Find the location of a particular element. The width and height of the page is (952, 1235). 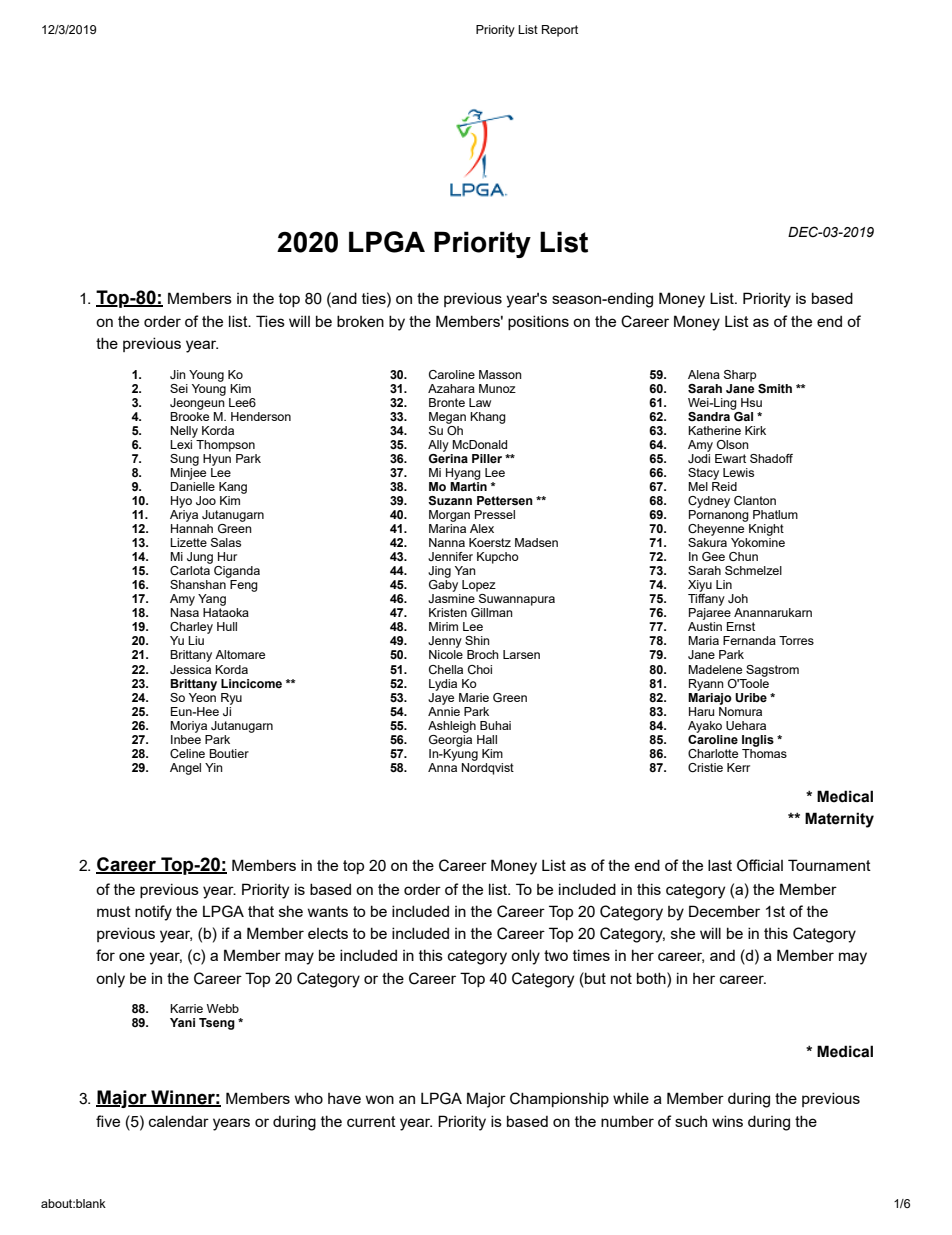

positions is located at coordinates (538, 322).
